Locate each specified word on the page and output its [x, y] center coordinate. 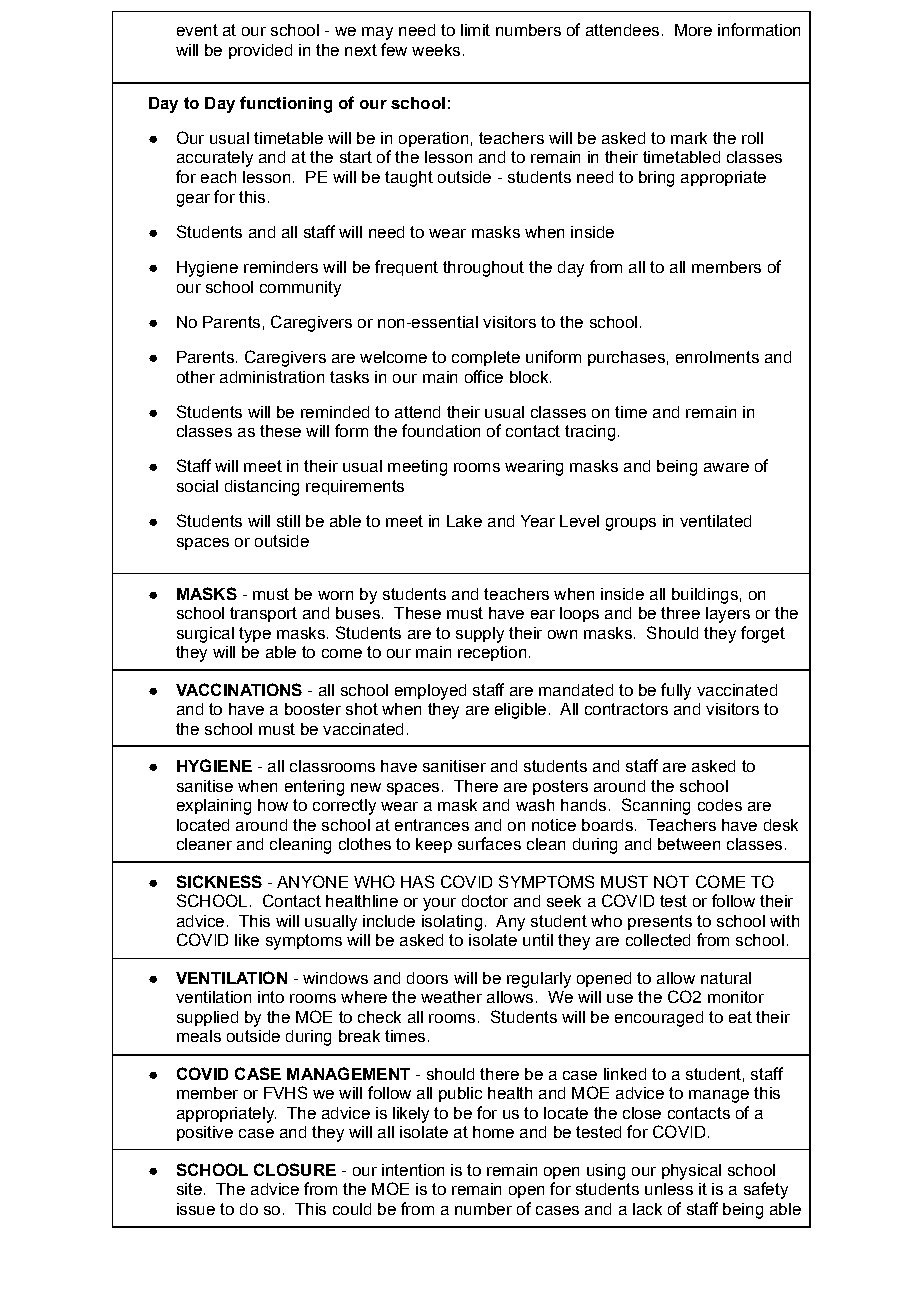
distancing [262, 488]
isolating [452, 923]
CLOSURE [295, 1169]
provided [260, 51]
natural [726, 978]
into [271, 997]
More [693, 30]
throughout [483, 269]
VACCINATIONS [239, 689]
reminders [281, 267]
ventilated [715, 521]
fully [676, 691]
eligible [520, 711]
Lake [464, 521]
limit [475, 30]
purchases [626, 358]
